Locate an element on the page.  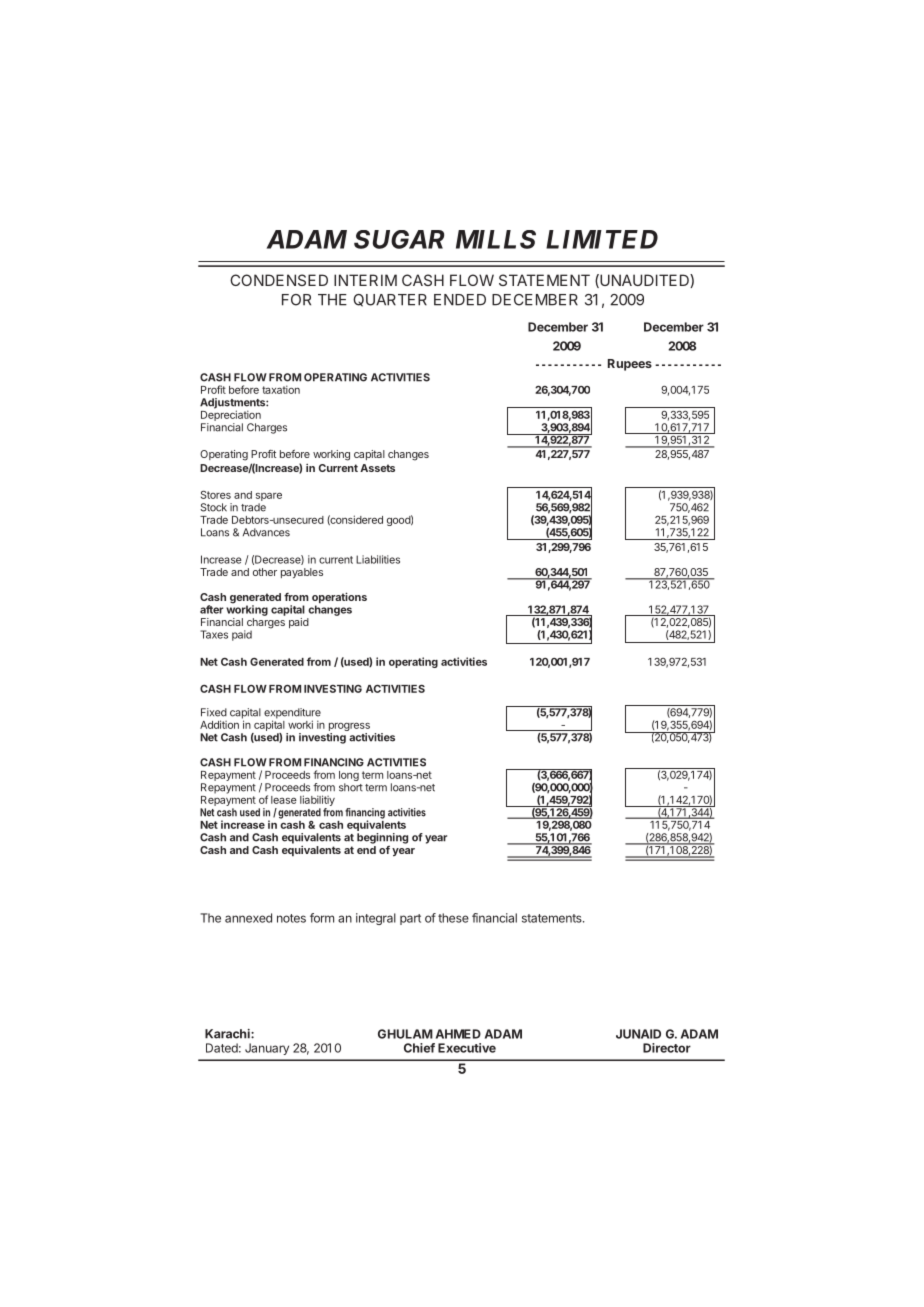
these is located at coordinates (453, 918).
